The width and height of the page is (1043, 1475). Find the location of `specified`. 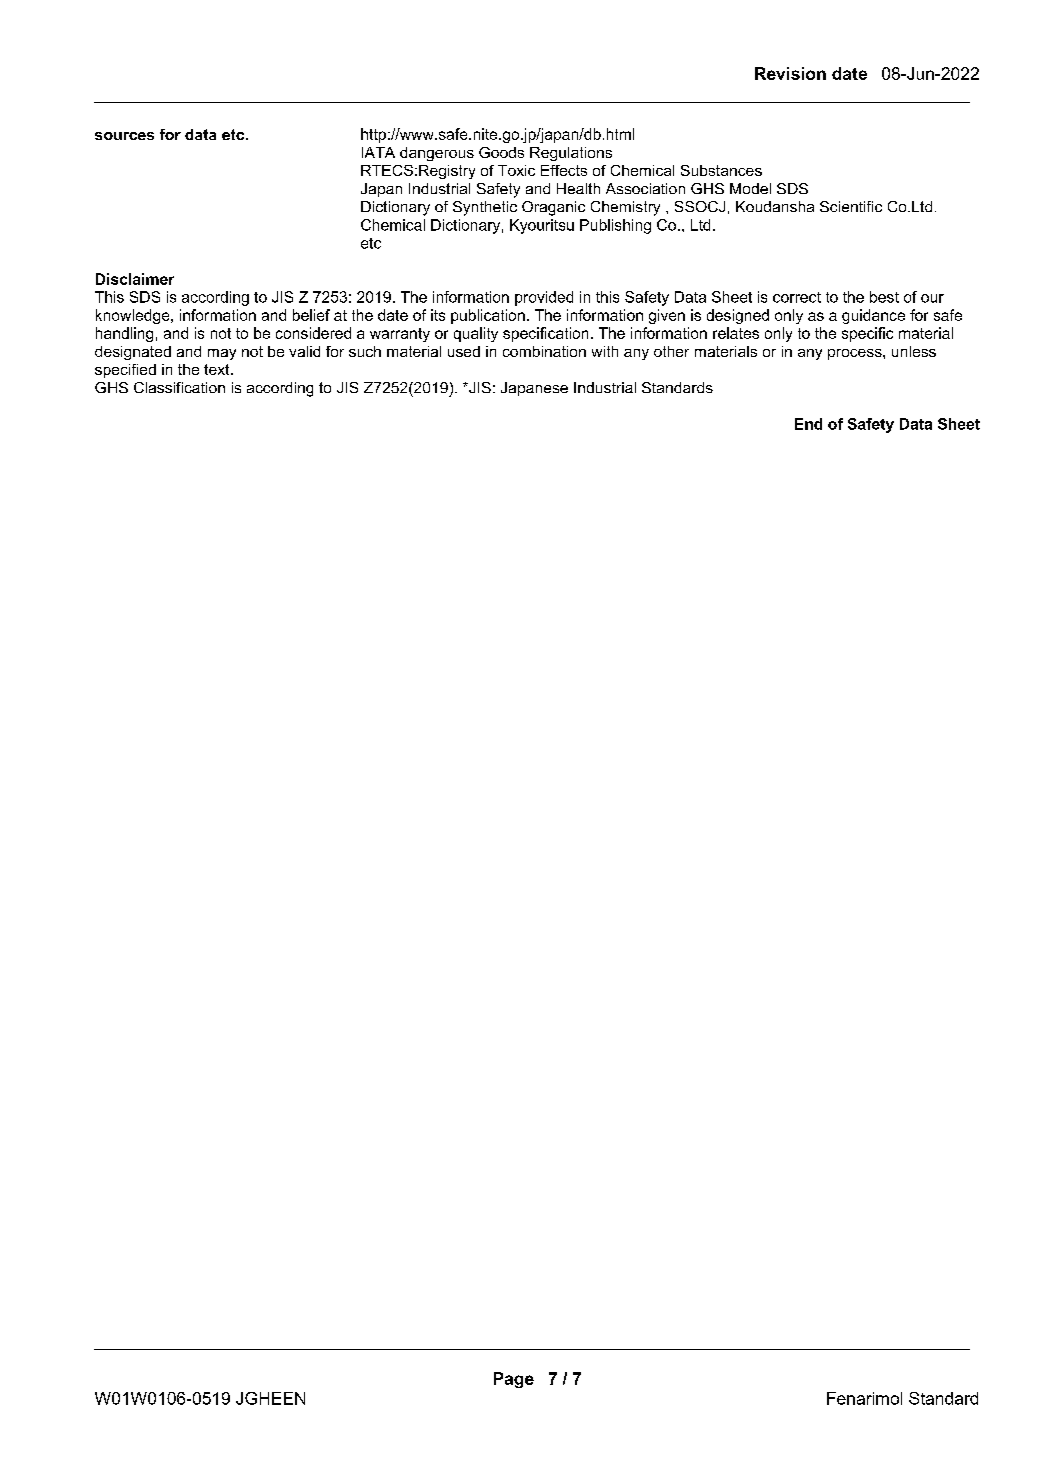

specified is located at coordinates (125, 371).
